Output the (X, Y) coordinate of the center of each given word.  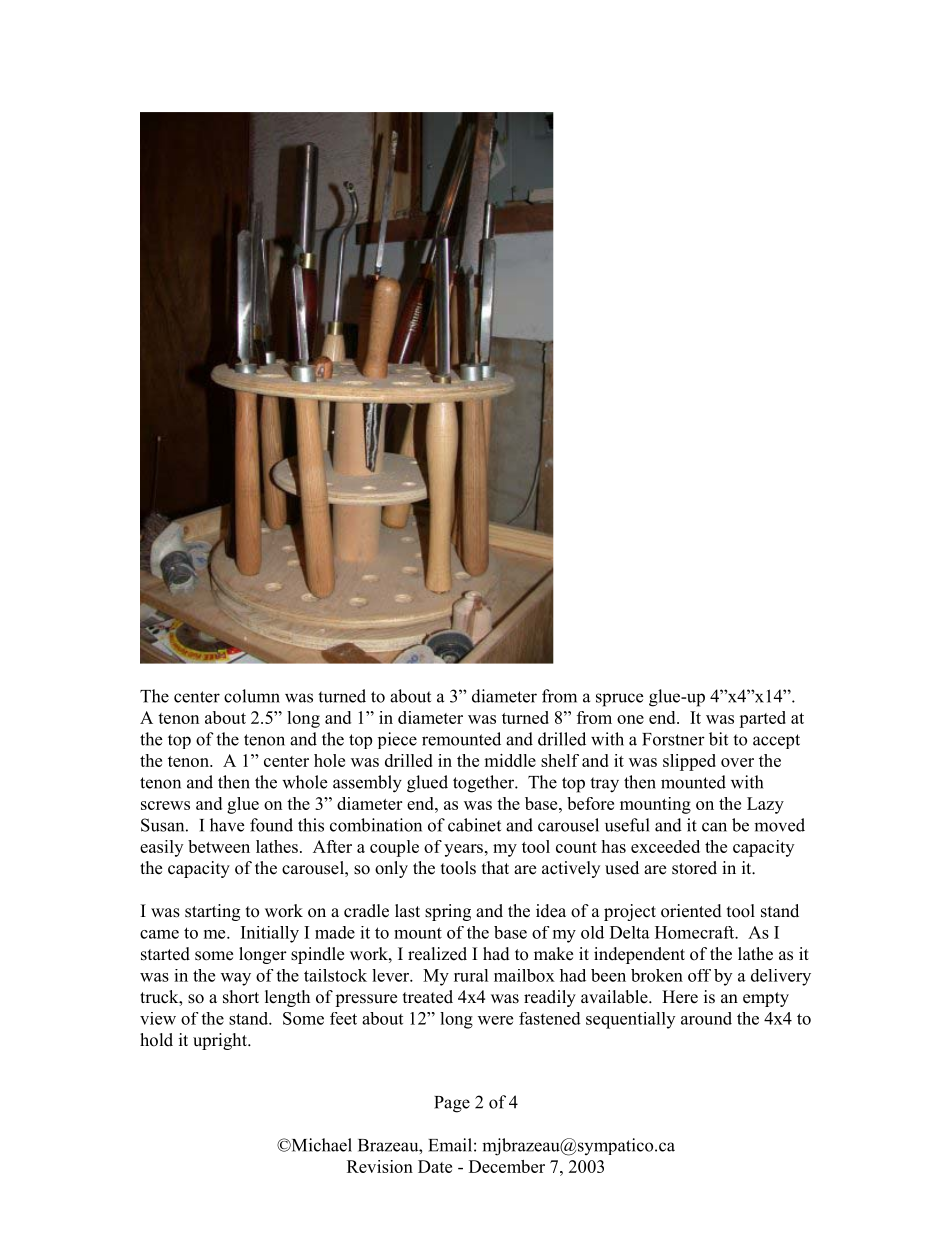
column (252, 696)
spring (448, 912)
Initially (270, 934)
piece (397, 740)
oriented (691, 911)
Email (450, 1145)
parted (762, 719)
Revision (380, 1166)
